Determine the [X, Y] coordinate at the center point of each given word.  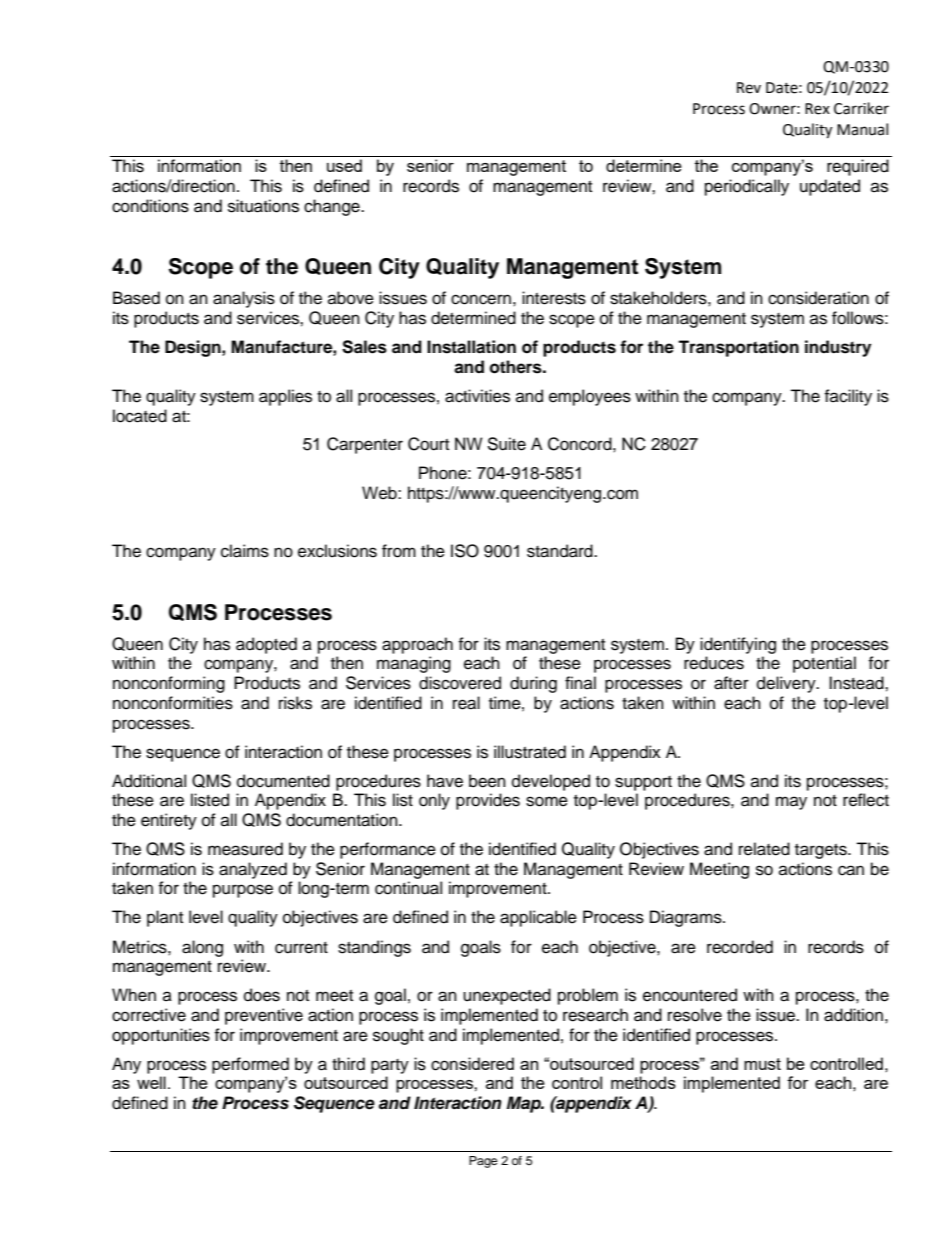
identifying [738, 645]
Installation [471, 347]
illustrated [530, 752]
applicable [538, 918]
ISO [465, 551]
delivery [787, 684]
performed [250, 1065]
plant [165, 918]
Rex [817, 109]
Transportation [738, 348]
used [344, 165]
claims [245, 551]
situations [263, 206]
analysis [244, 299]
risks [295, 703]
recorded [740, 947]
